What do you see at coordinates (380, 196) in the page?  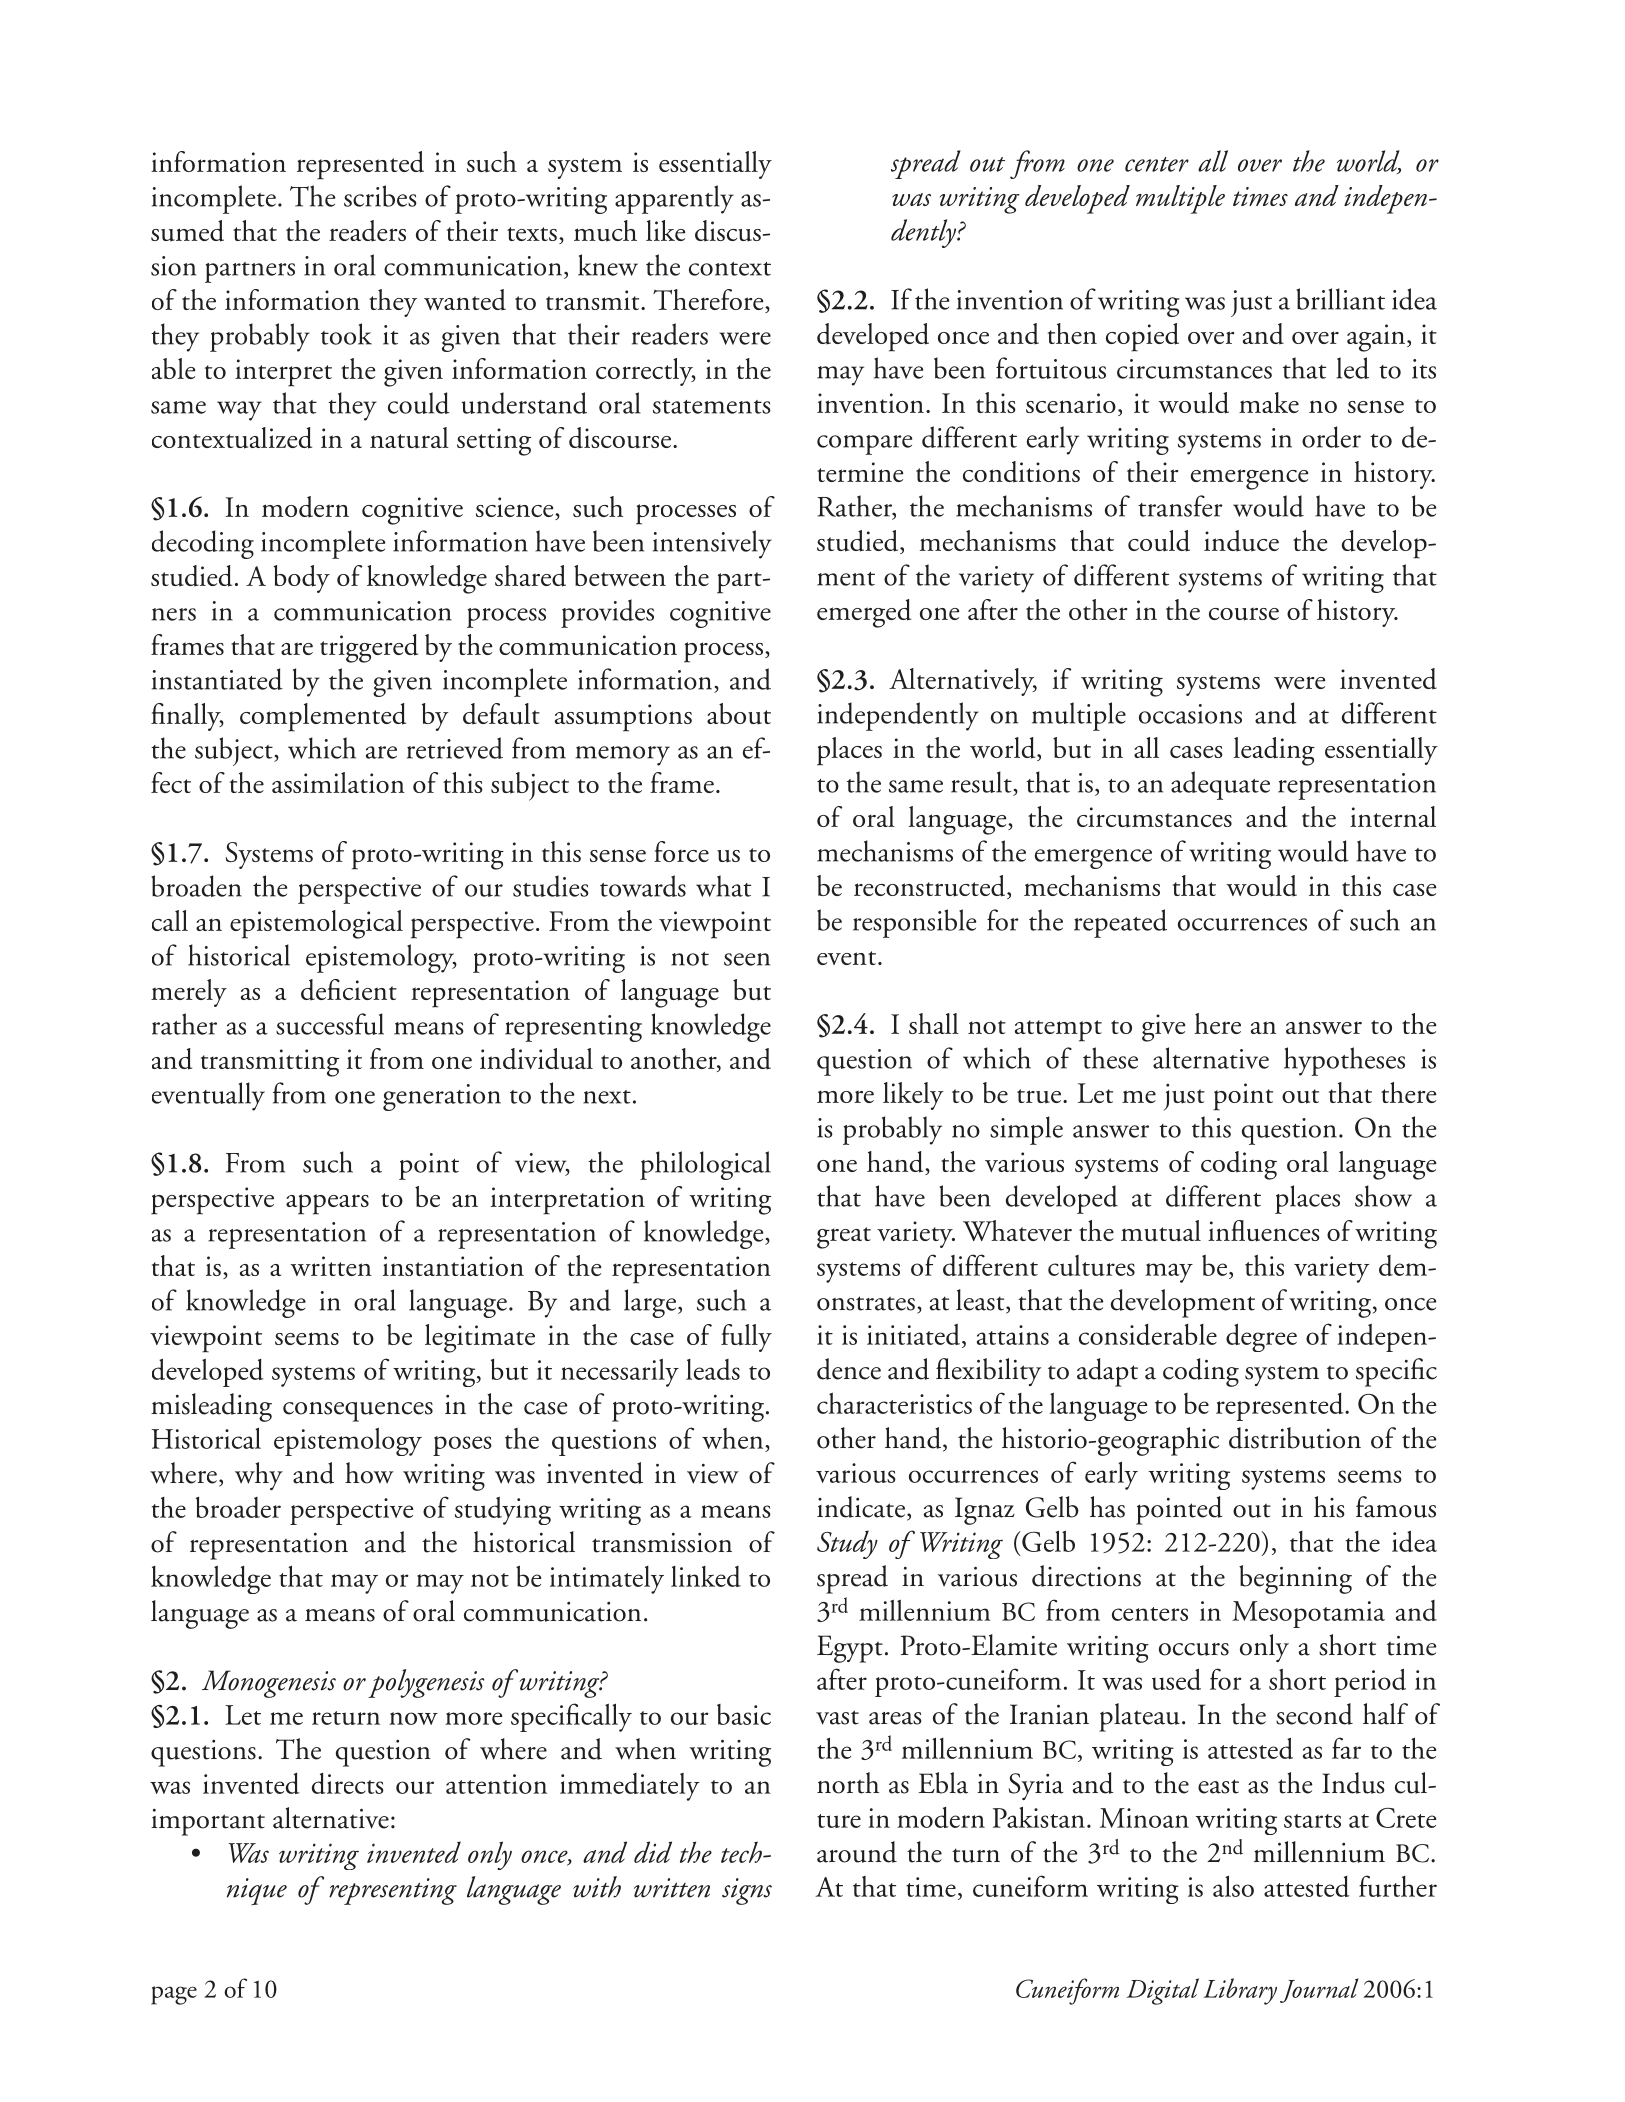 I see `scribes` at bounding box center [380, 196].
